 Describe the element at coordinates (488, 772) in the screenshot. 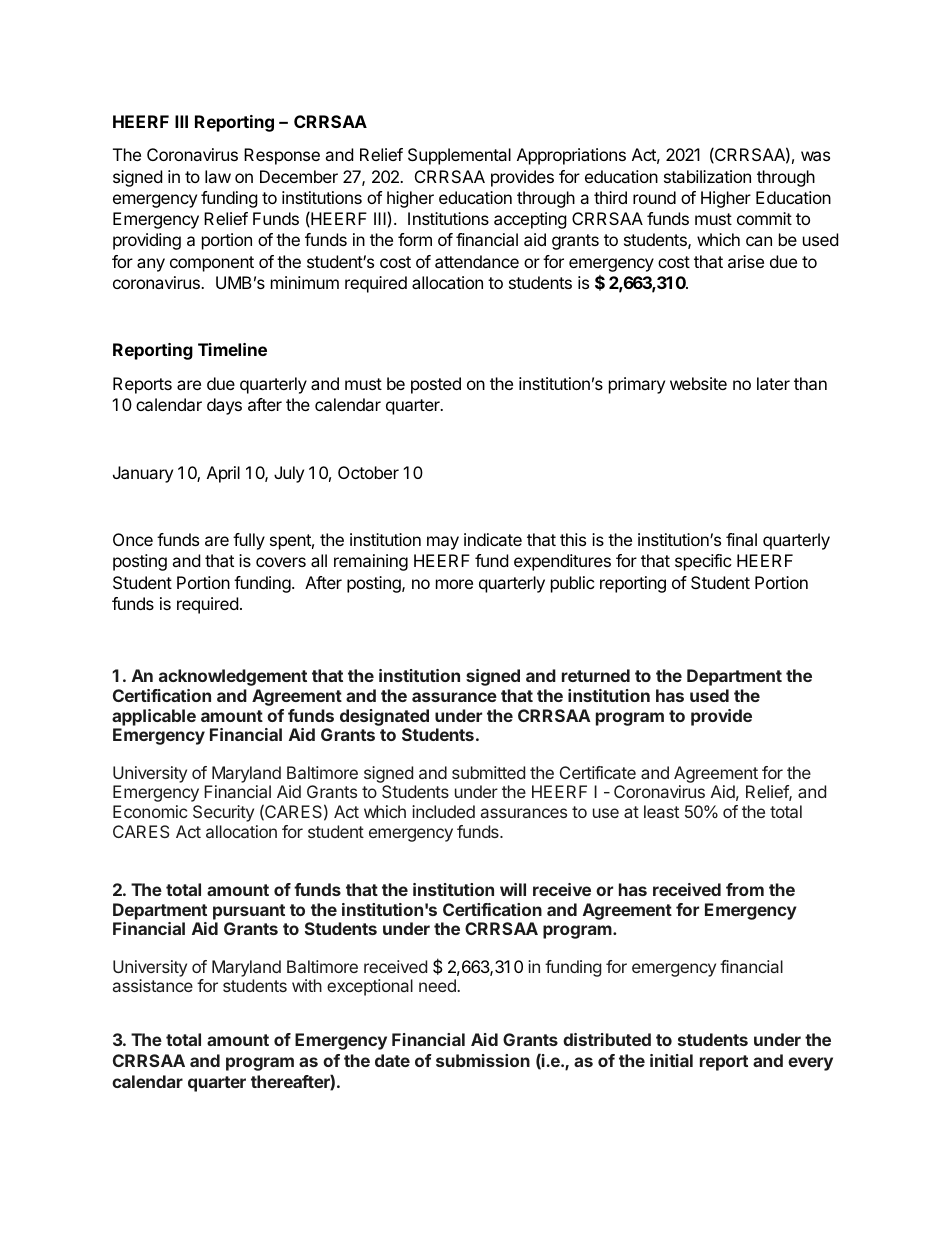

I see `submitted` at that location.
